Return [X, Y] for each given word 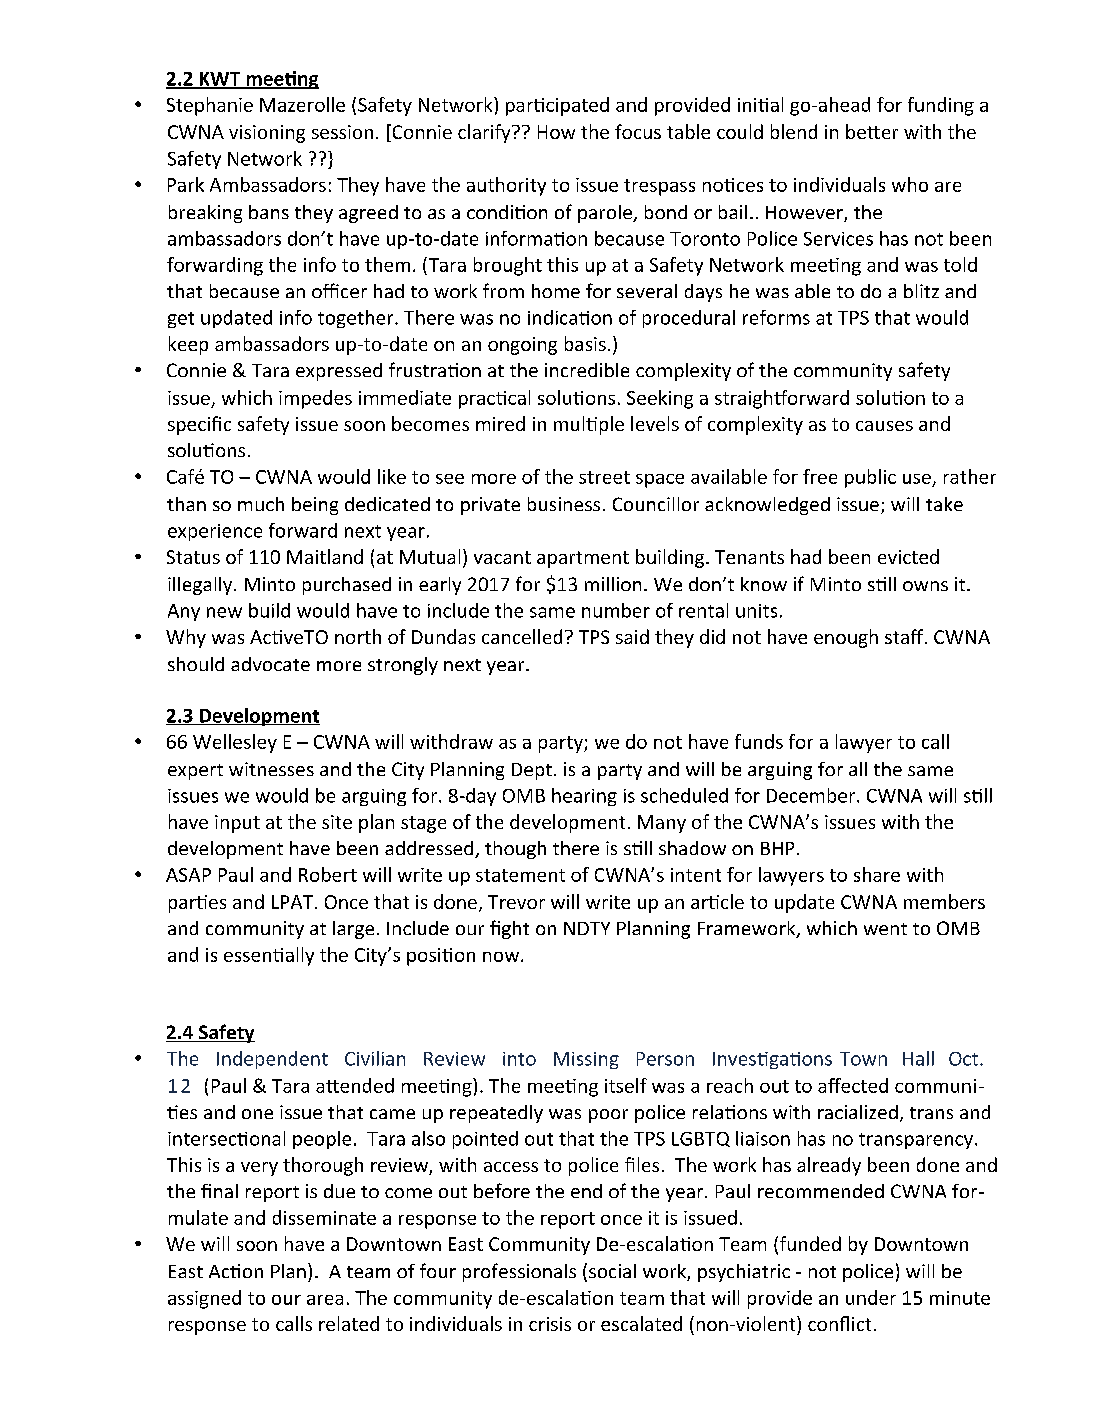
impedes [315, 399]
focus [638, 131]
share [877, 874]
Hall [918, 1058]
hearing [584, 797]
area [325, 1300]
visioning [267, 134]
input [237, 824]
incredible [587, 370]
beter [872, 131]
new [224, 612]
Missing [586, 1060]
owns [925, 586]
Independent [272, 1060]
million [613, 584]
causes [884, 426]
